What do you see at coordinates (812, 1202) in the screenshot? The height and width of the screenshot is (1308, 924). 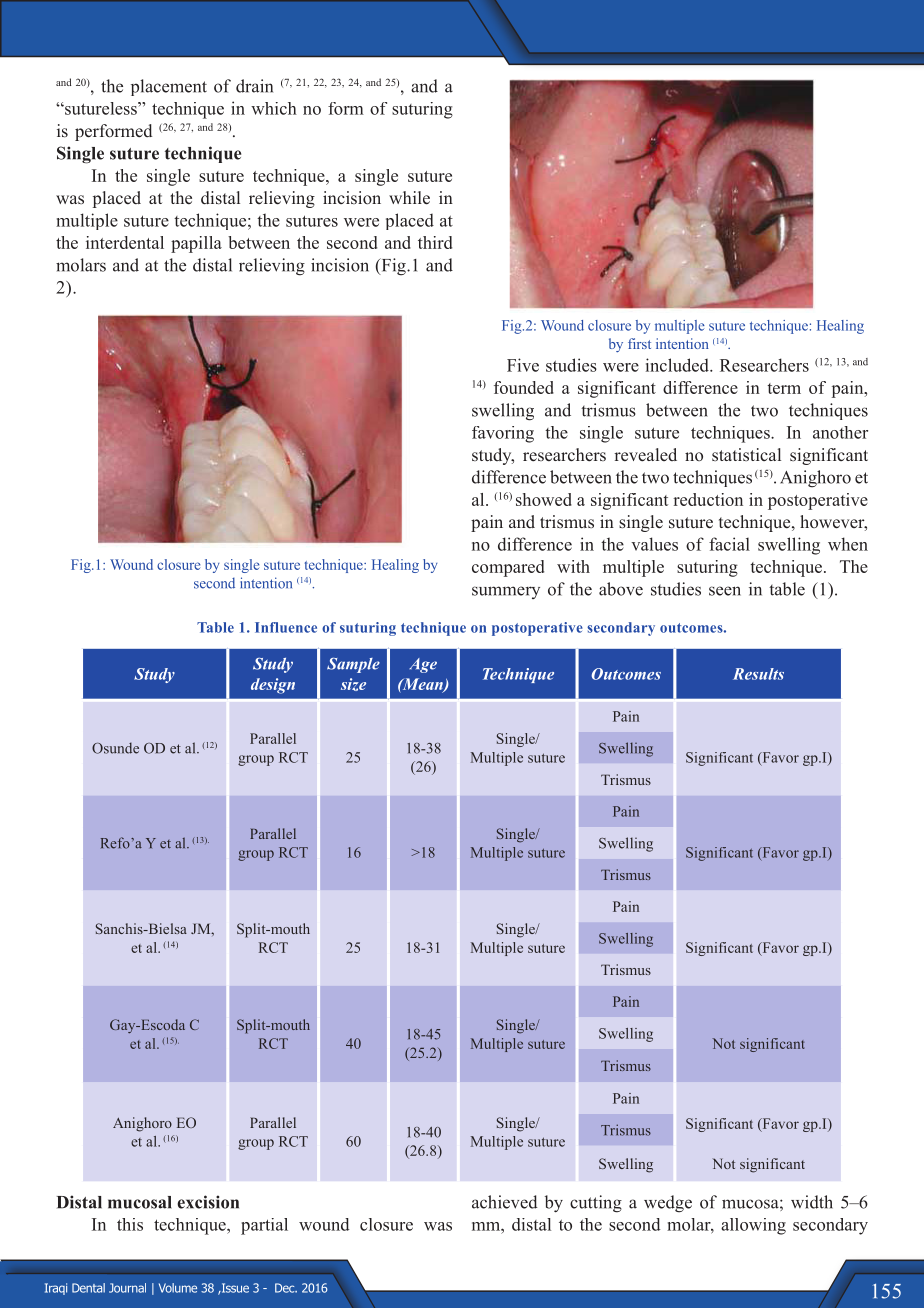 I see `width` at bounding box center [812, 1202].
